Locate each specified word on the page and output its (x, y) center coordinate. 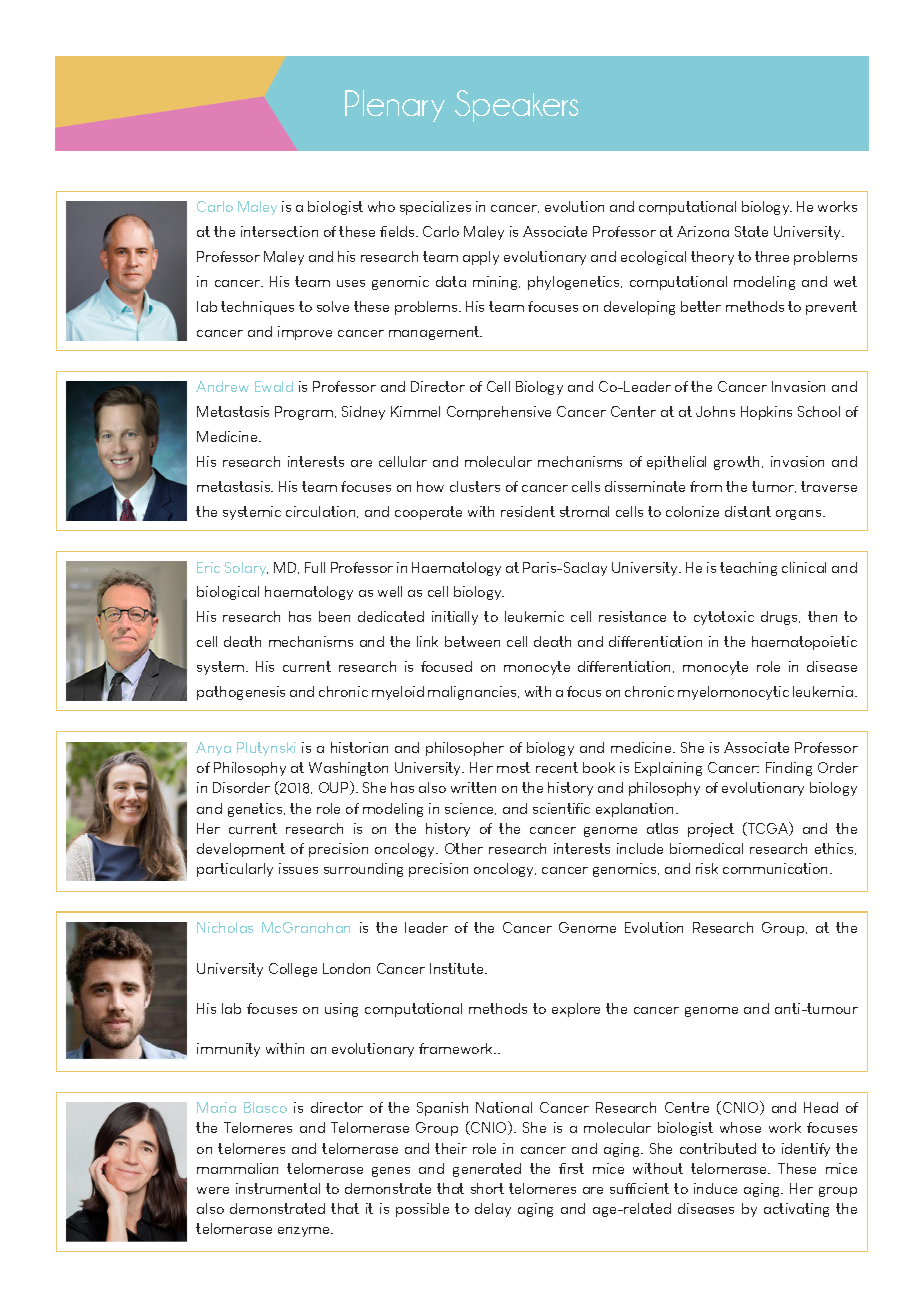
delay (493, 1210)
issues (298, 868)
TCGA (768, 829)
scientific (561, 808)
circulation (322, 512)
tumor (774, 487)
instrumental (278, 1188)
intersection (279, 231)
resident (528, 511)
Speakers (516, 106)
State (751, 231)
